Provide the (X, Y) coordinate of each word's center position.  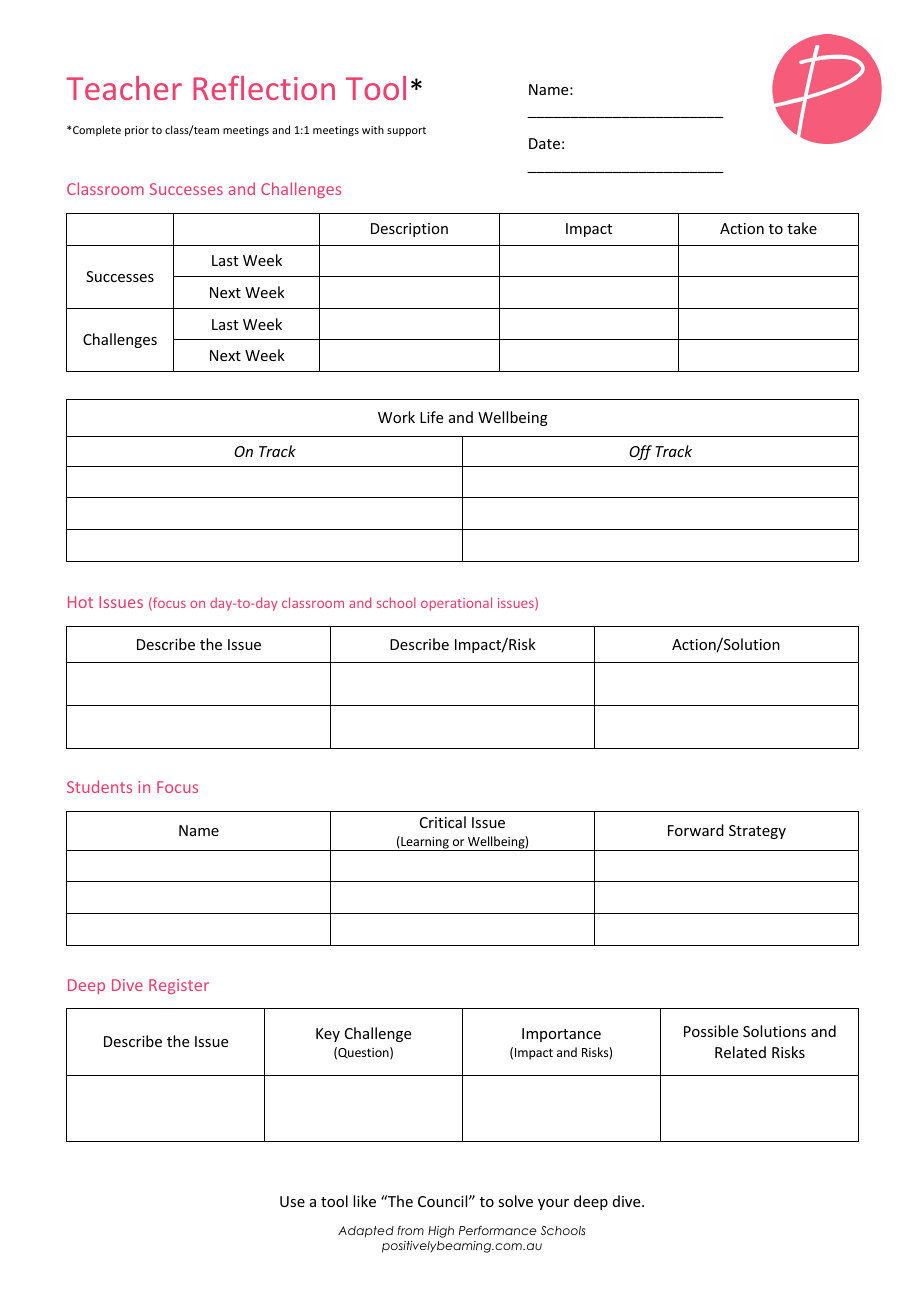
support (406, 131)
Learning (425, 843)
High (441, 1232)
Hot (80, 602)
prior (137, 131)
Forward (696, 830)
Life (431, 417)
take (802, 228)
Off (640, 452)
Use (292, 1201)
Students (99, 786)
